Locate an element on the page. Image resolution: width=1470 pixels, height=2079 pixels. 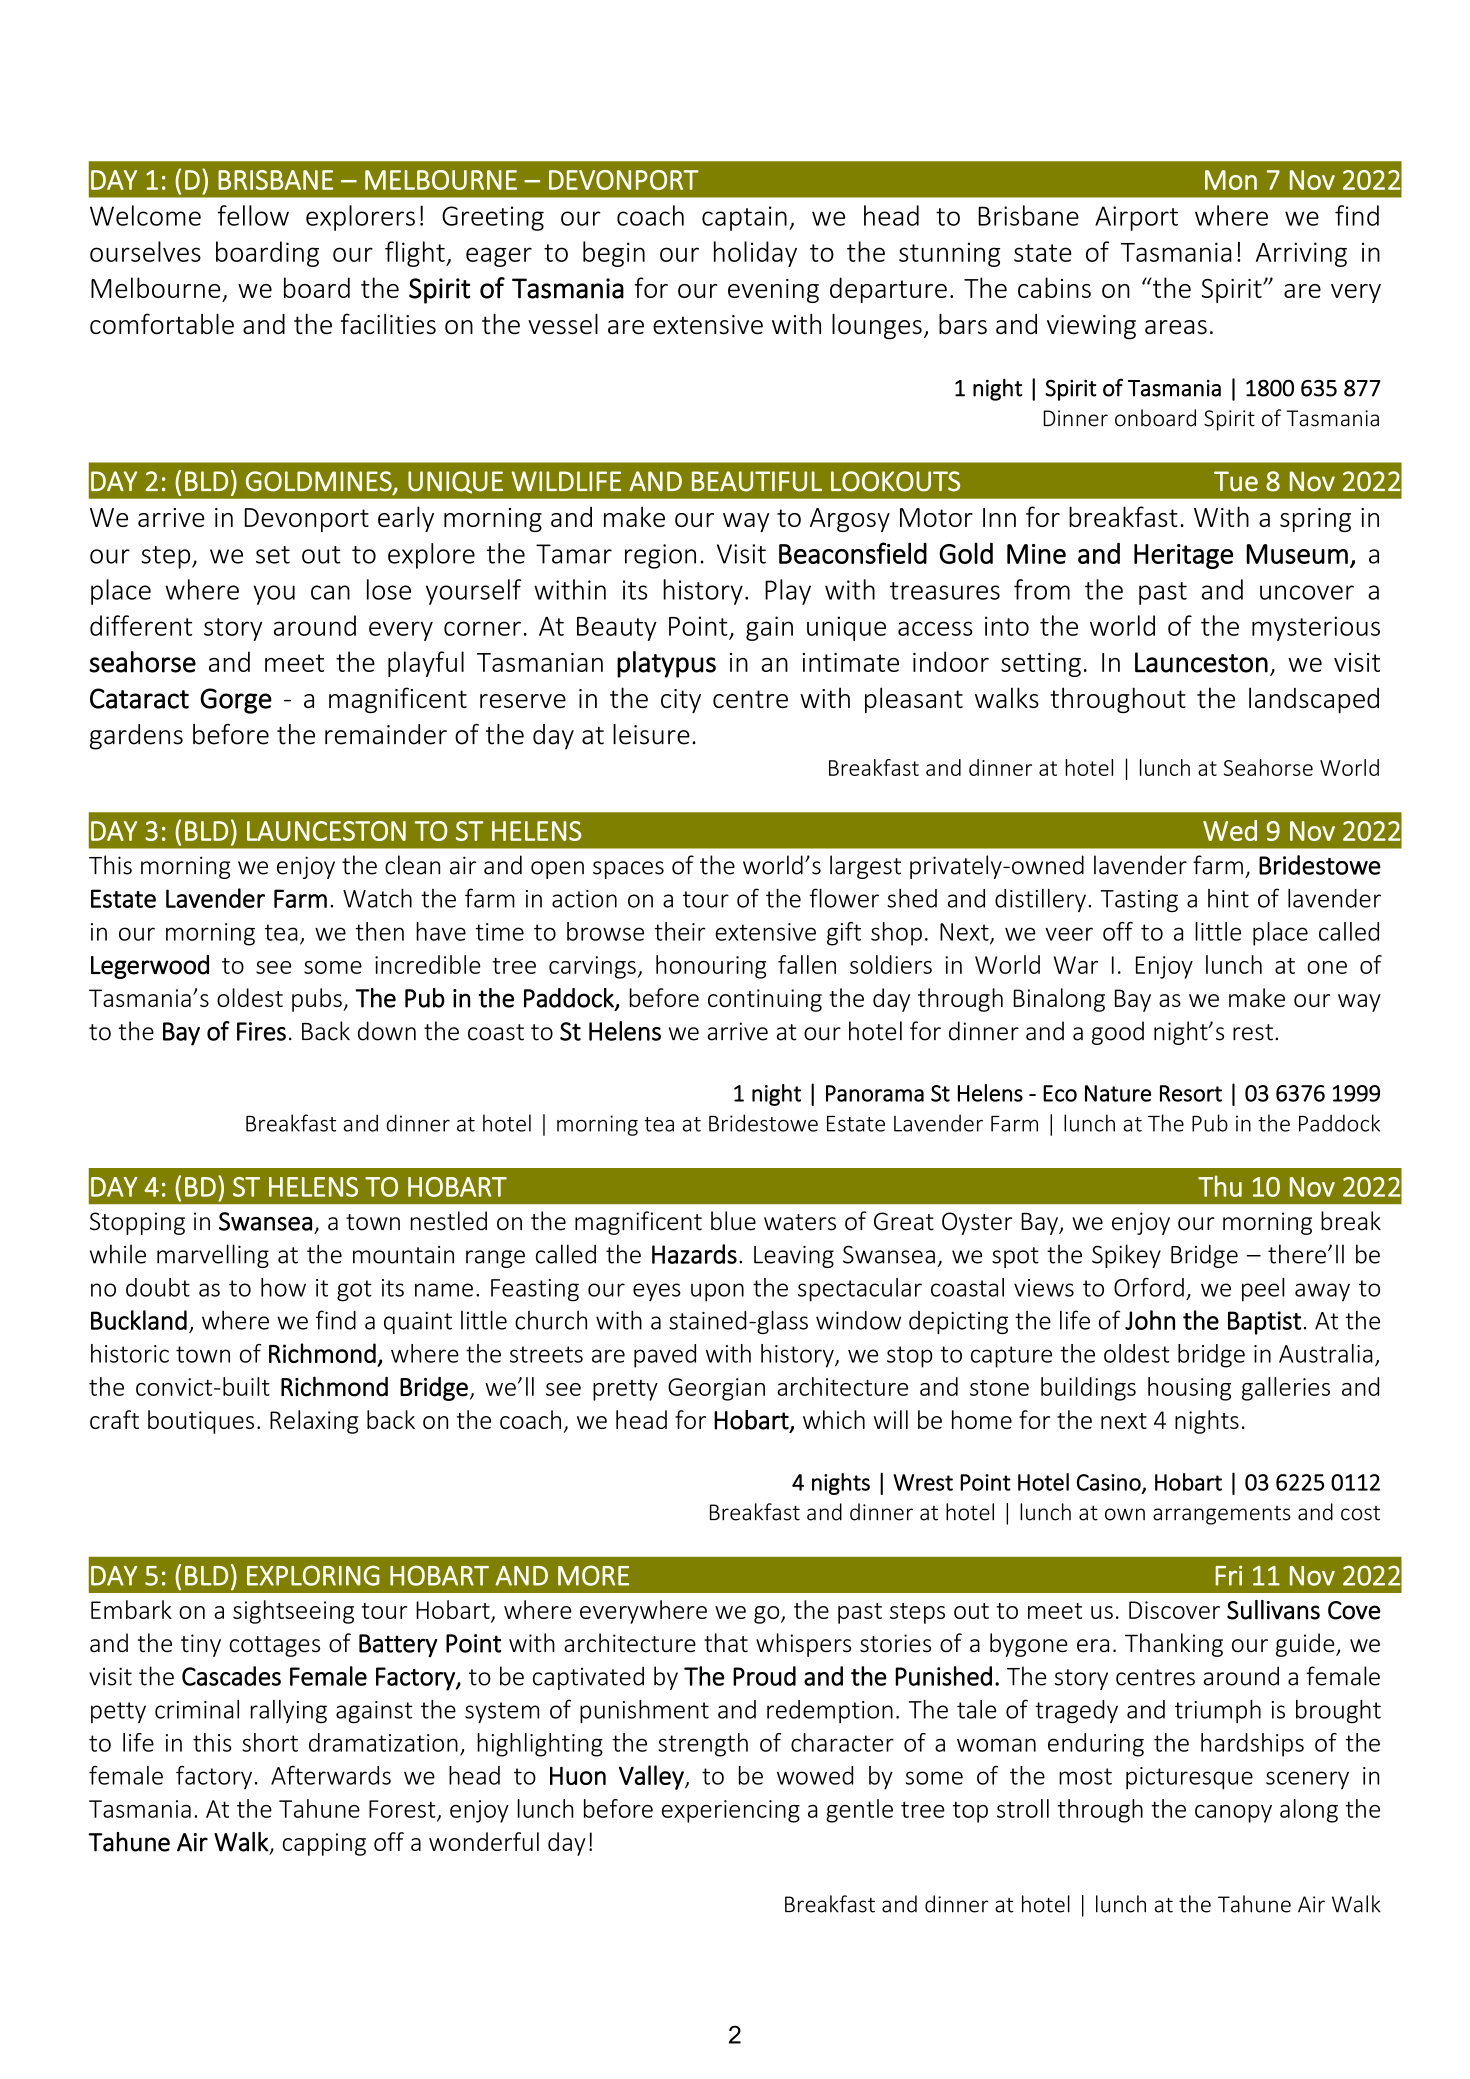
experiencing is located at coordinates (731, 1811).
